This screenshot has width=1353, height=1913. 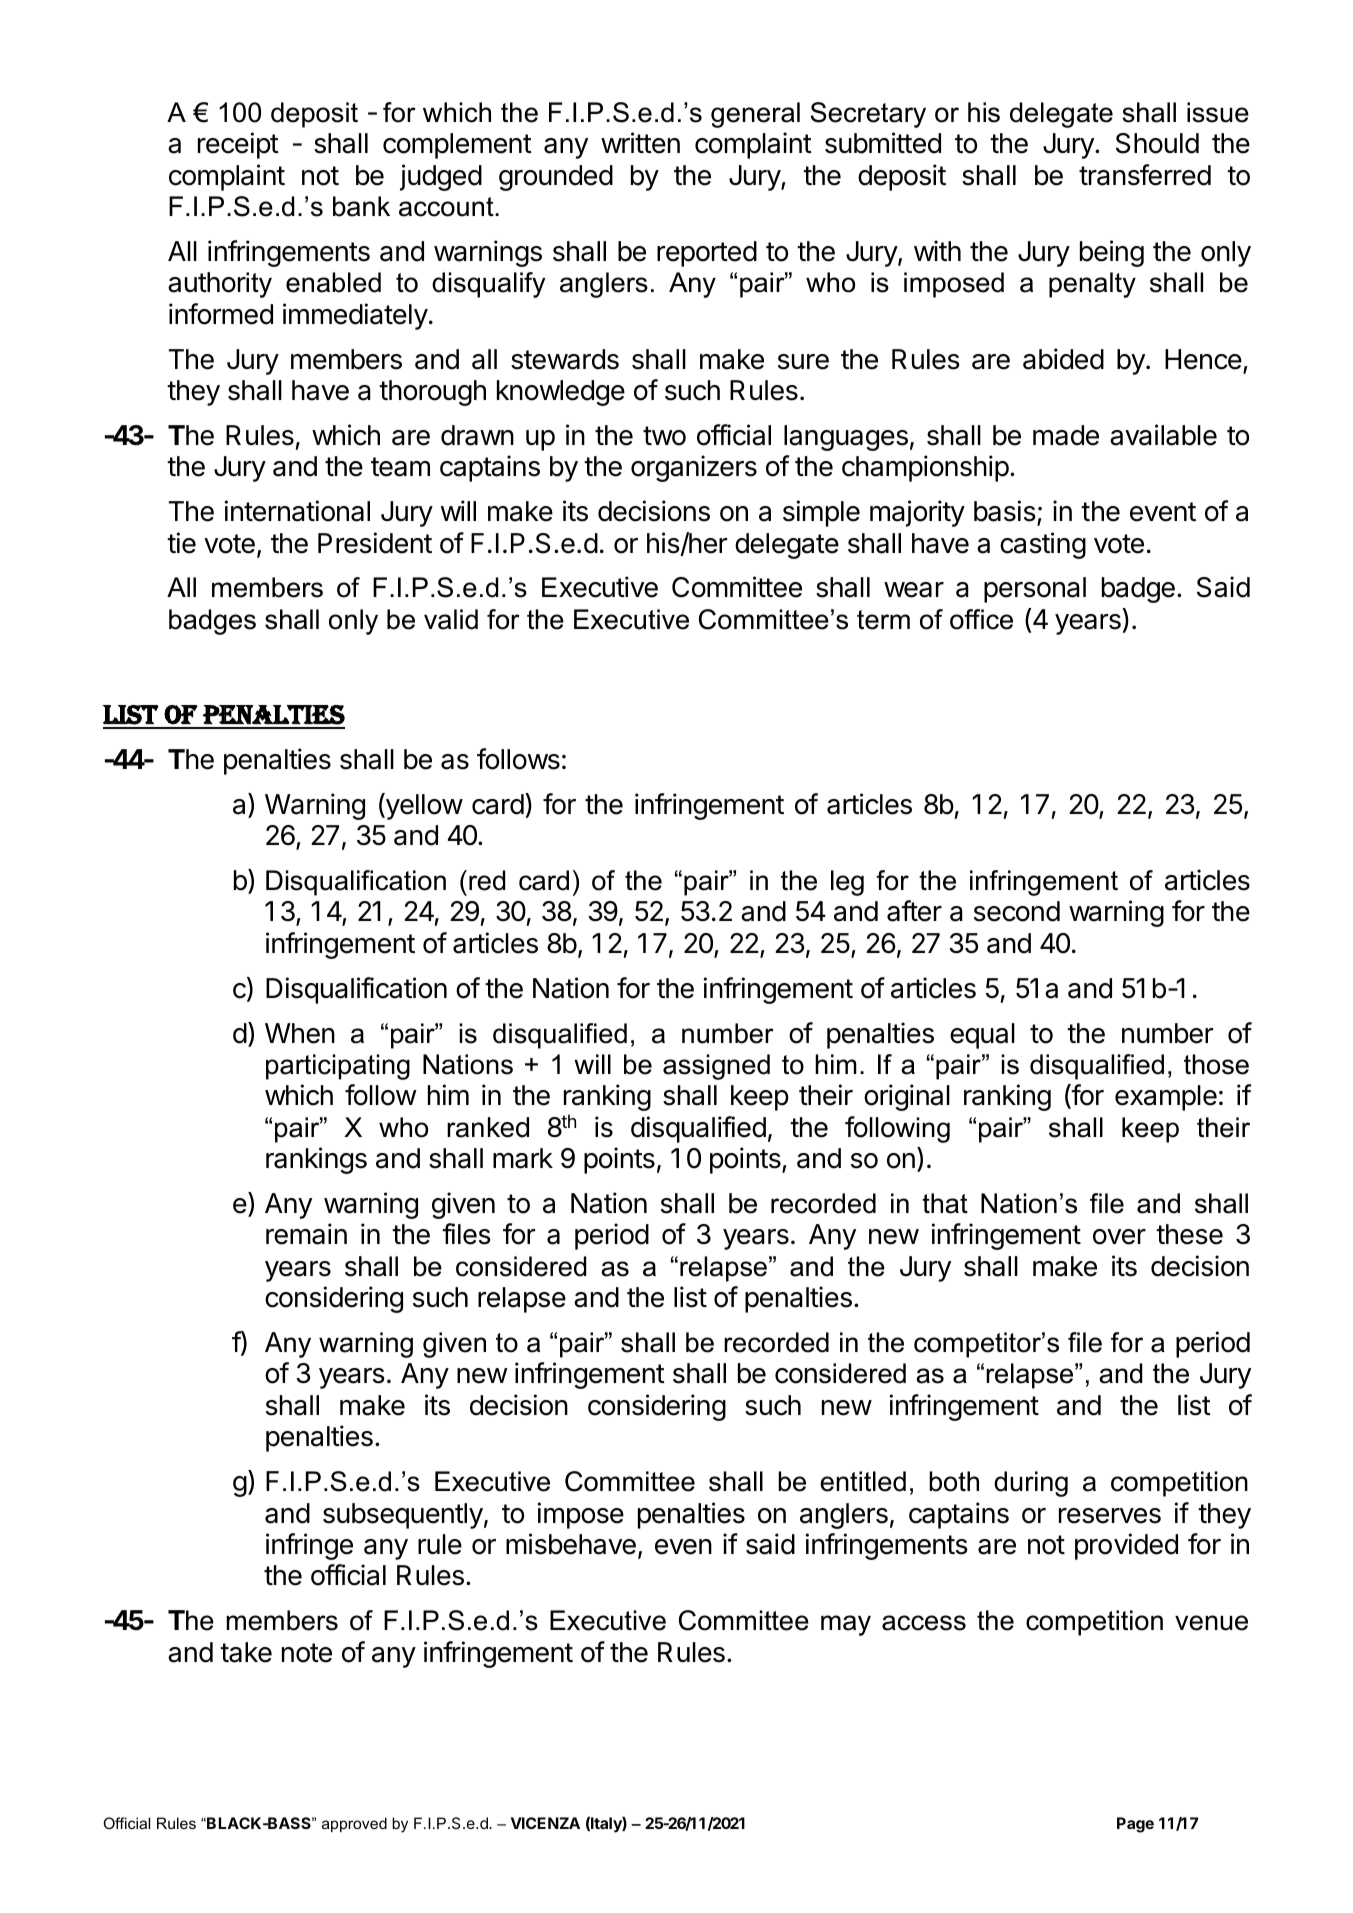 What do you see at coordinates (354, 1824) in the screenshot?
I see `approved` at bounding box center [354, 1824].
